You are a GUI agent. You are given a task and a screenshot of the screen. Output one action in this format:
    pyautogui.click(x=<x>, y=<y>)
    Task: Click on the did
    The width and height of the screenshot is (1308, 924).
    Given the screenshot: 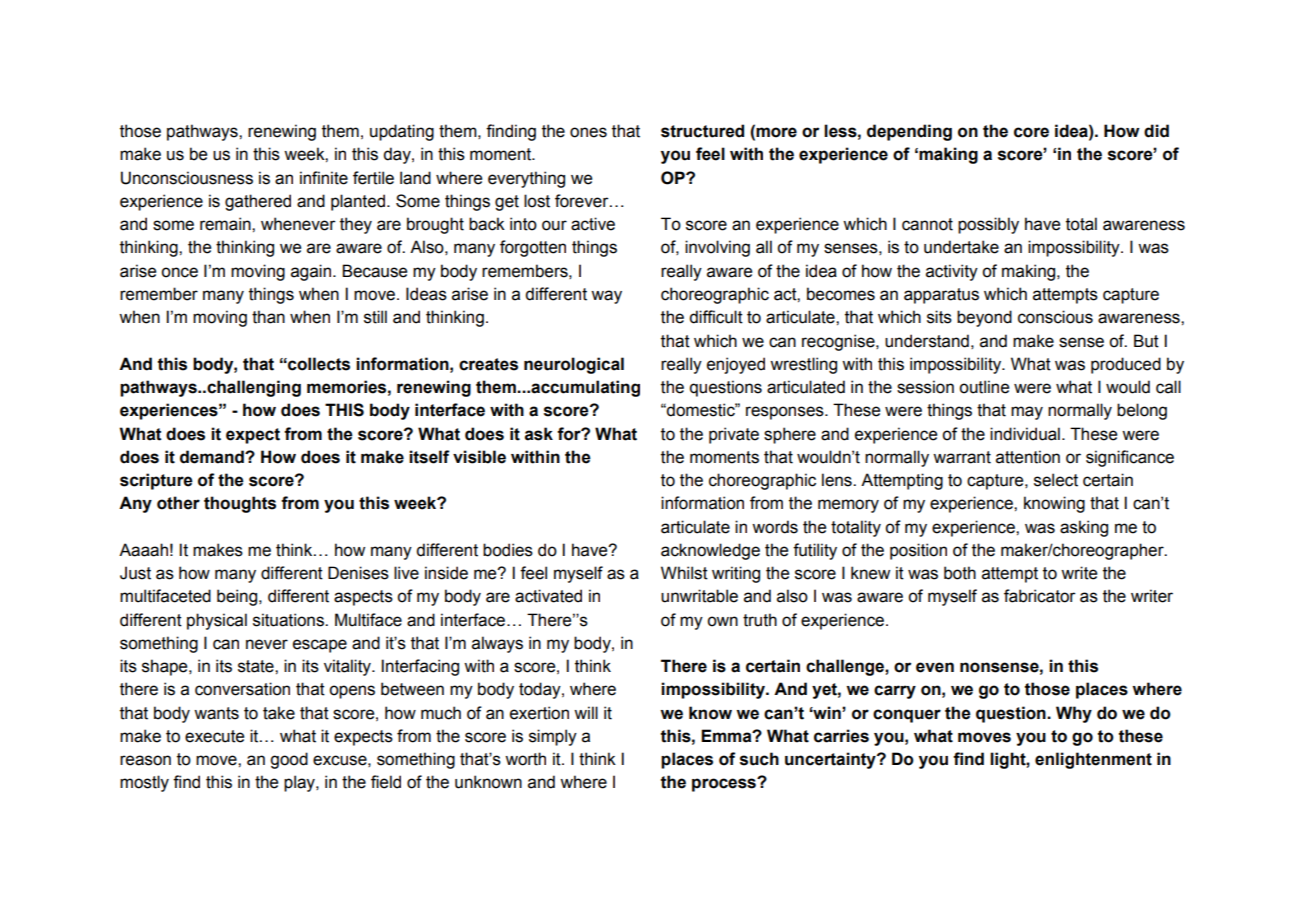 What is the action you would take?
    pyautogui.click(x=1156, y=131)
